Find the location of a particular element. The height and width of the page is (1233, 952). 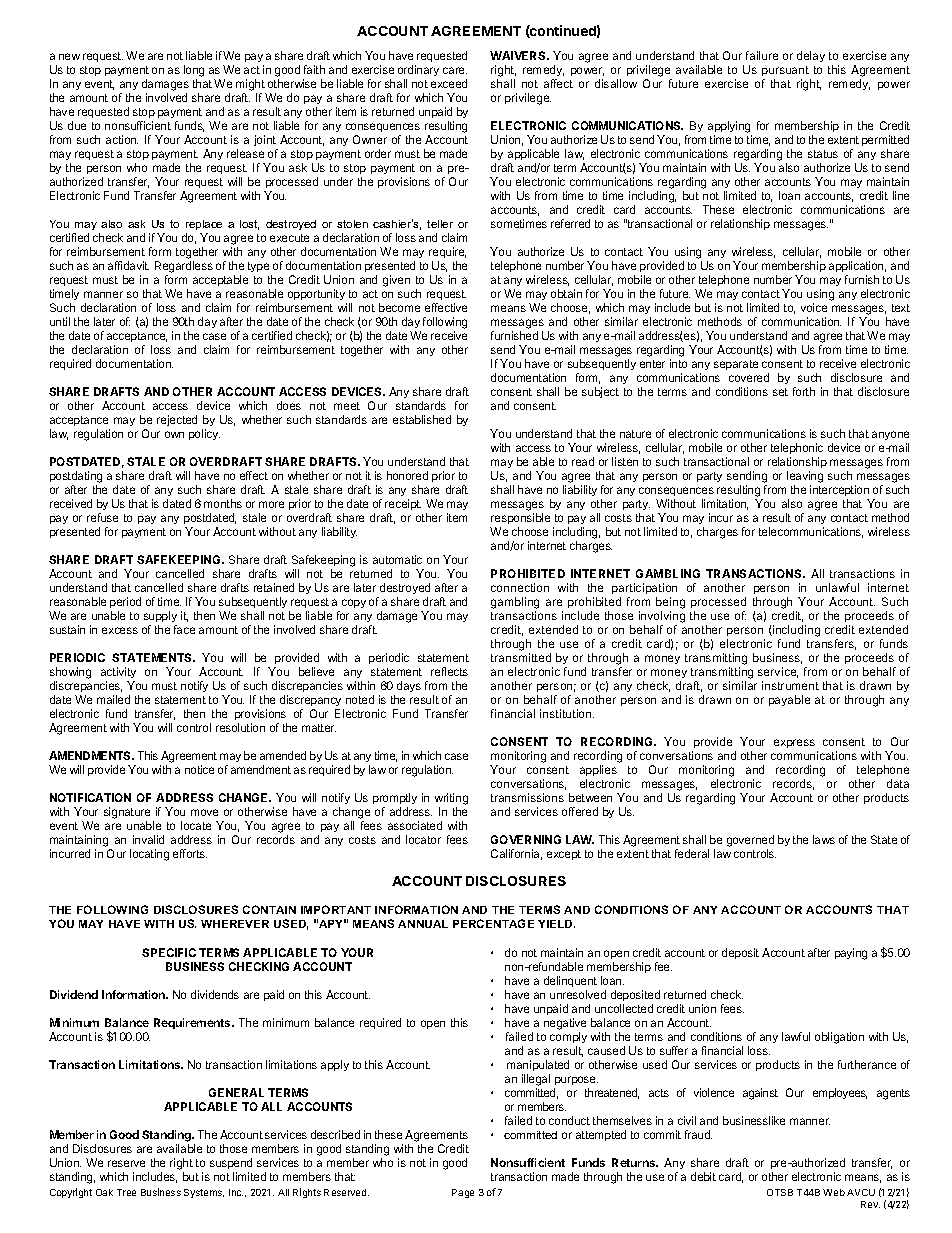

long is located at coordinates (194, 71).
